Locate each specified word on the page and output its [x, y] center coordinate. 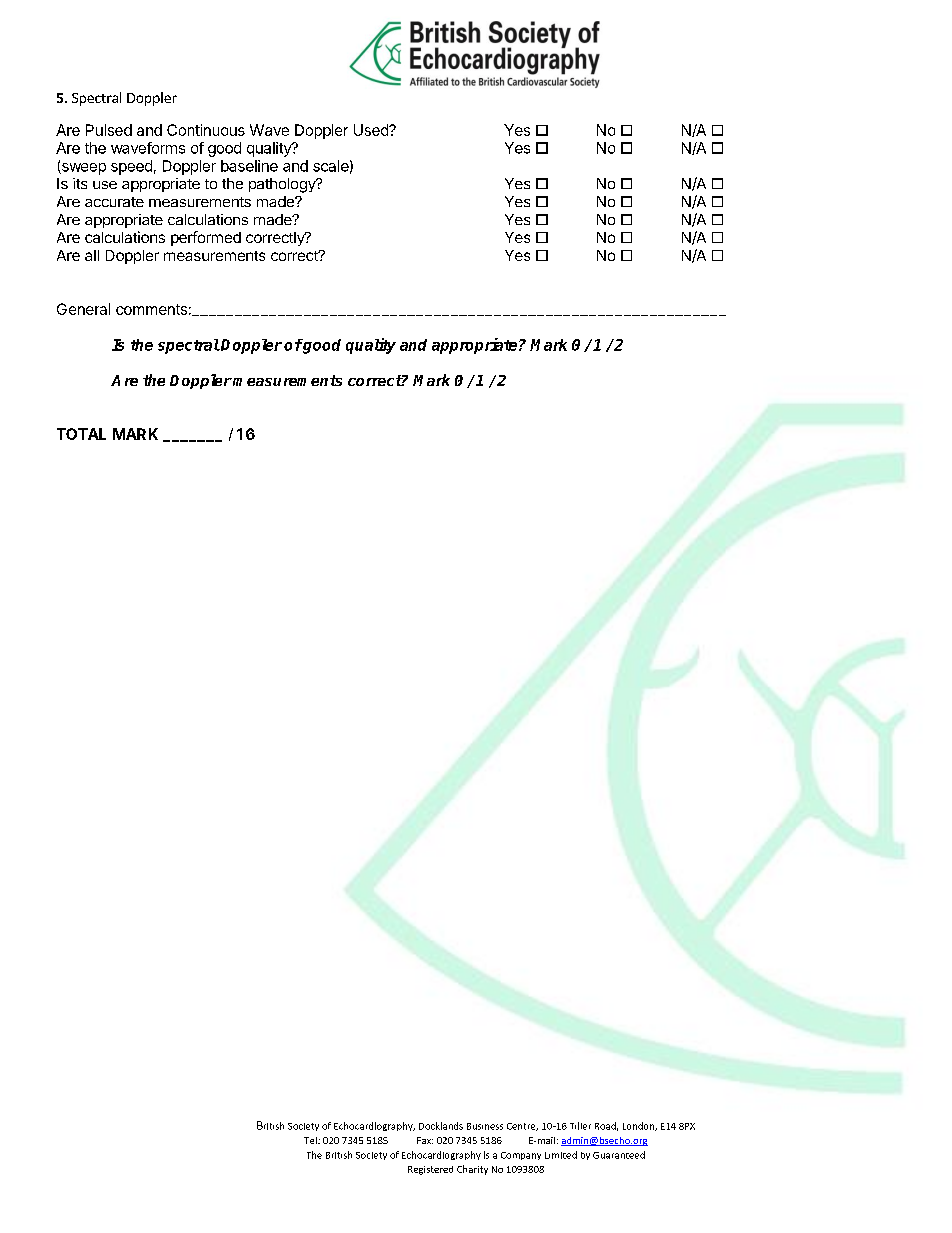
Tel [311, 1140]
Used [372, 130]
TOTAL [81, 434]
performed [206, 238]
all [92, 255]
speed [131, 167]
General [83, 309]
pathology [283, 185]
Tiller [580, 1126]
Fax [425, 1140]
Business [485, 1126]
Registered [430, 1170]
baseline [249, 166]
